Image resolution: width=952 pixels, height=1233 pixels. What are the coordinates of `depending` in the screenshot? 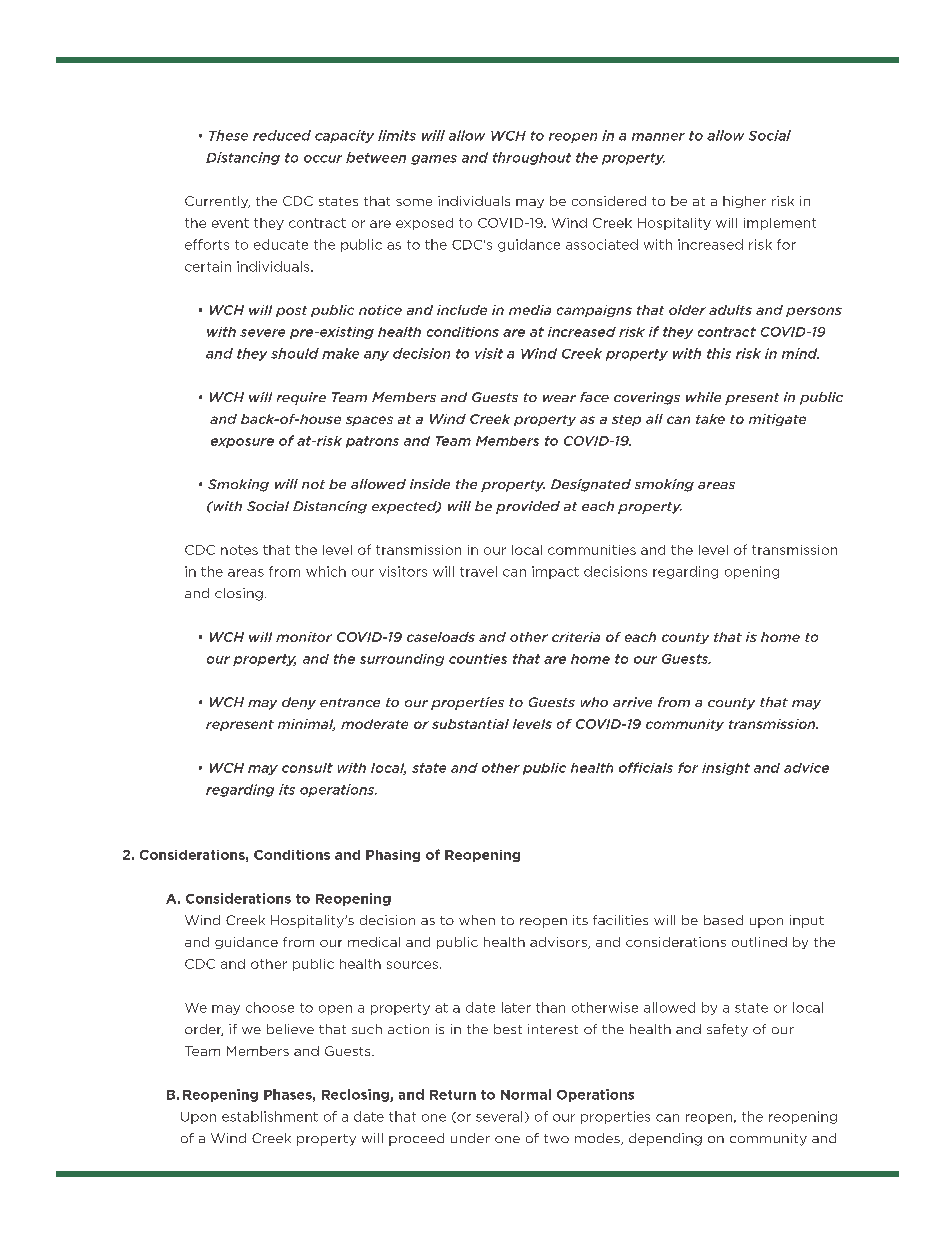 It's located at (665, 1139).
